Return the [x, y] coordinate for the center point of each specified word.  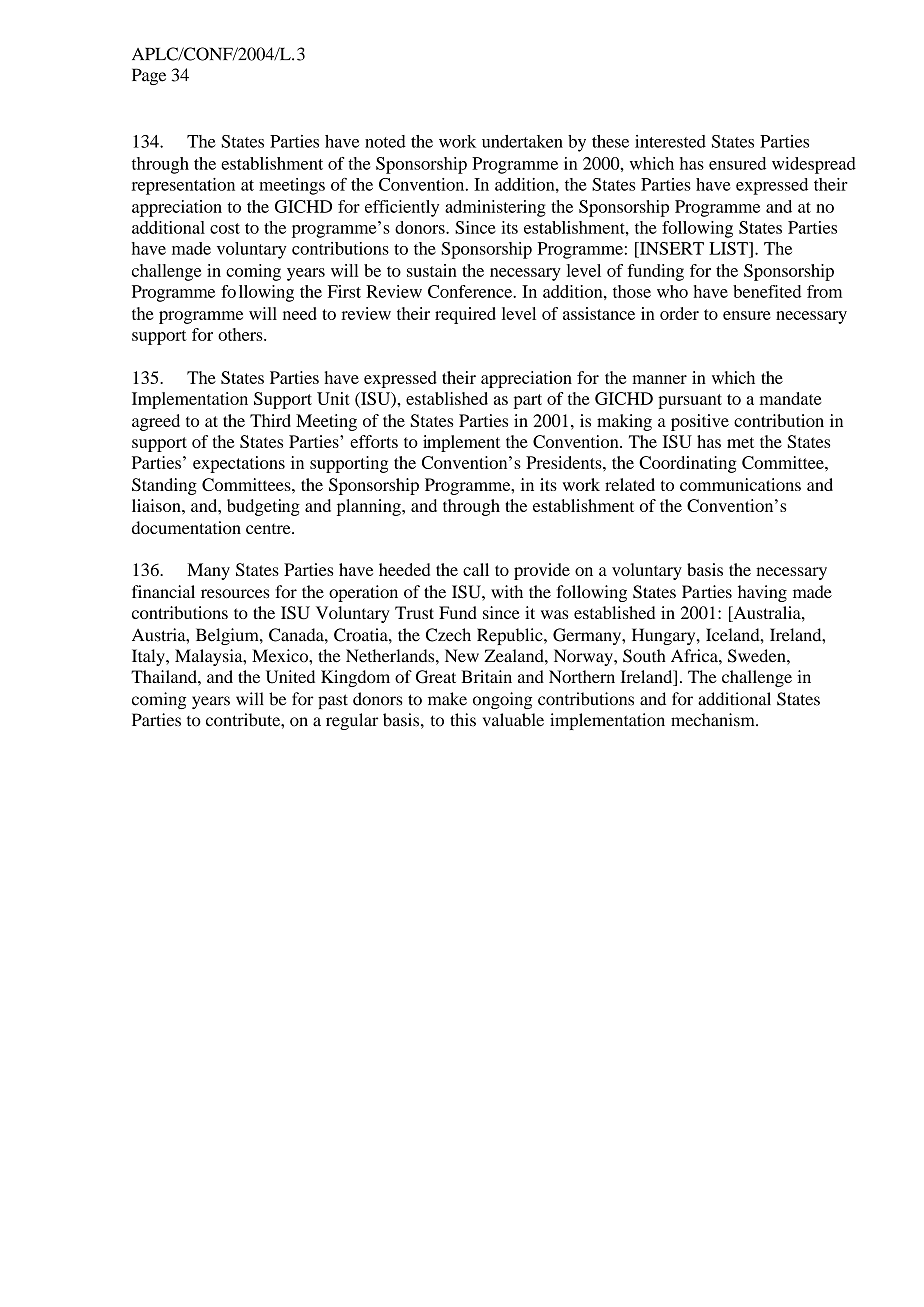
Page [149, 76]
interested [670, 141]
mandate [791, 398]
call [476, 569]
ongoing [502, 700]
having [762, 593]
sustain [432, 270]
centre [269, 529]
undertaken [522, 141]
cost [225, 228]
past [333, 701]
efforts [374, 441]
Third [270, 420]
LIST [729, 248]
